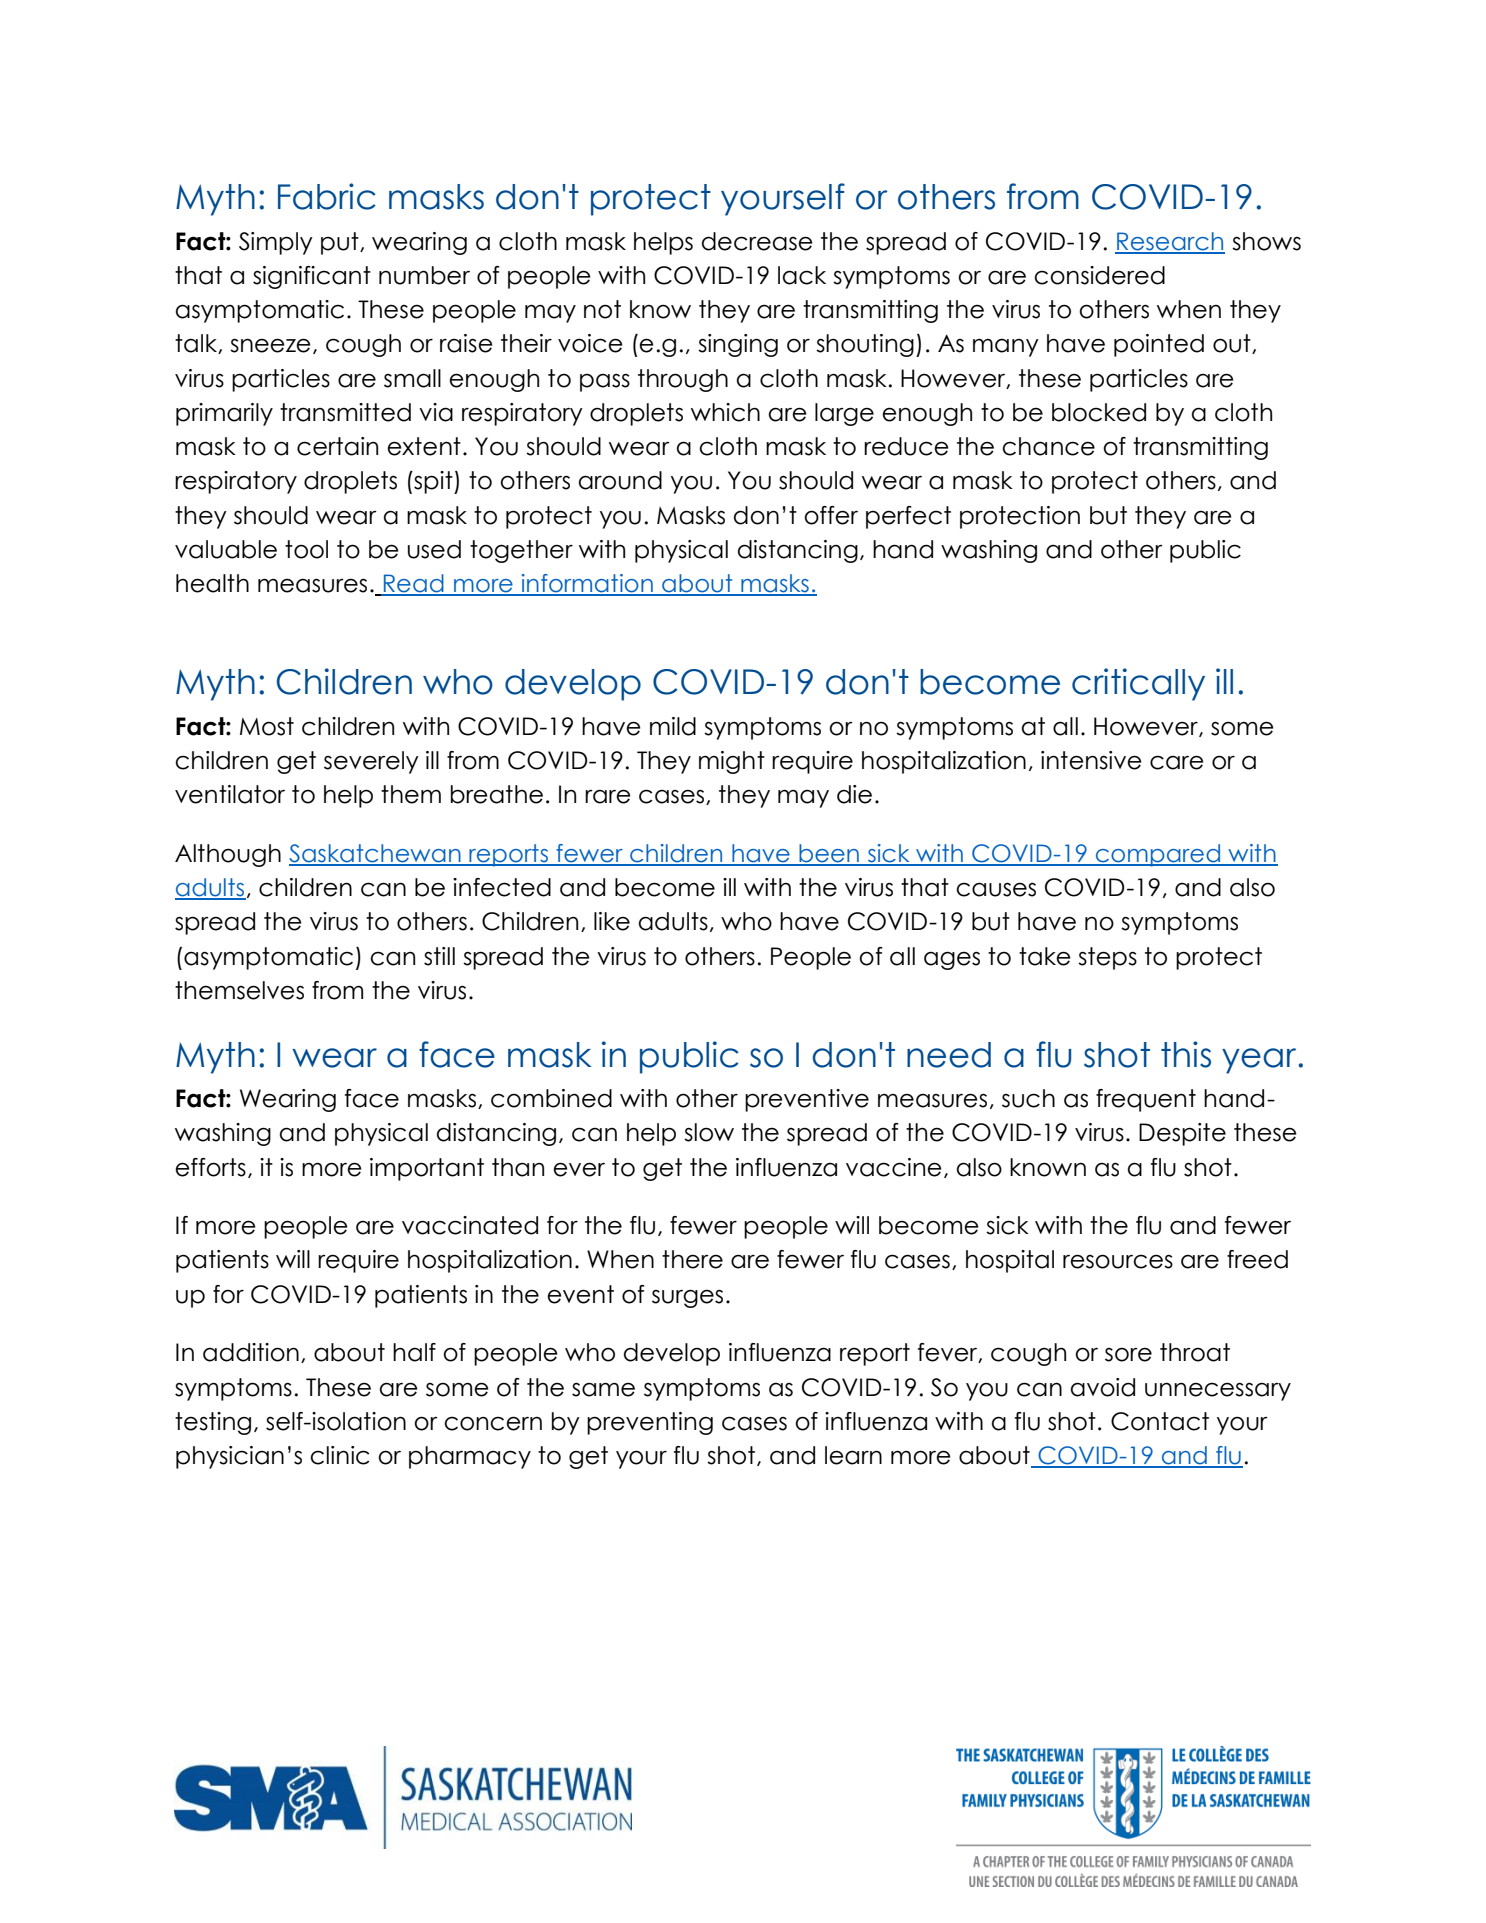  I want to click on decrease, so click(757, 241).
